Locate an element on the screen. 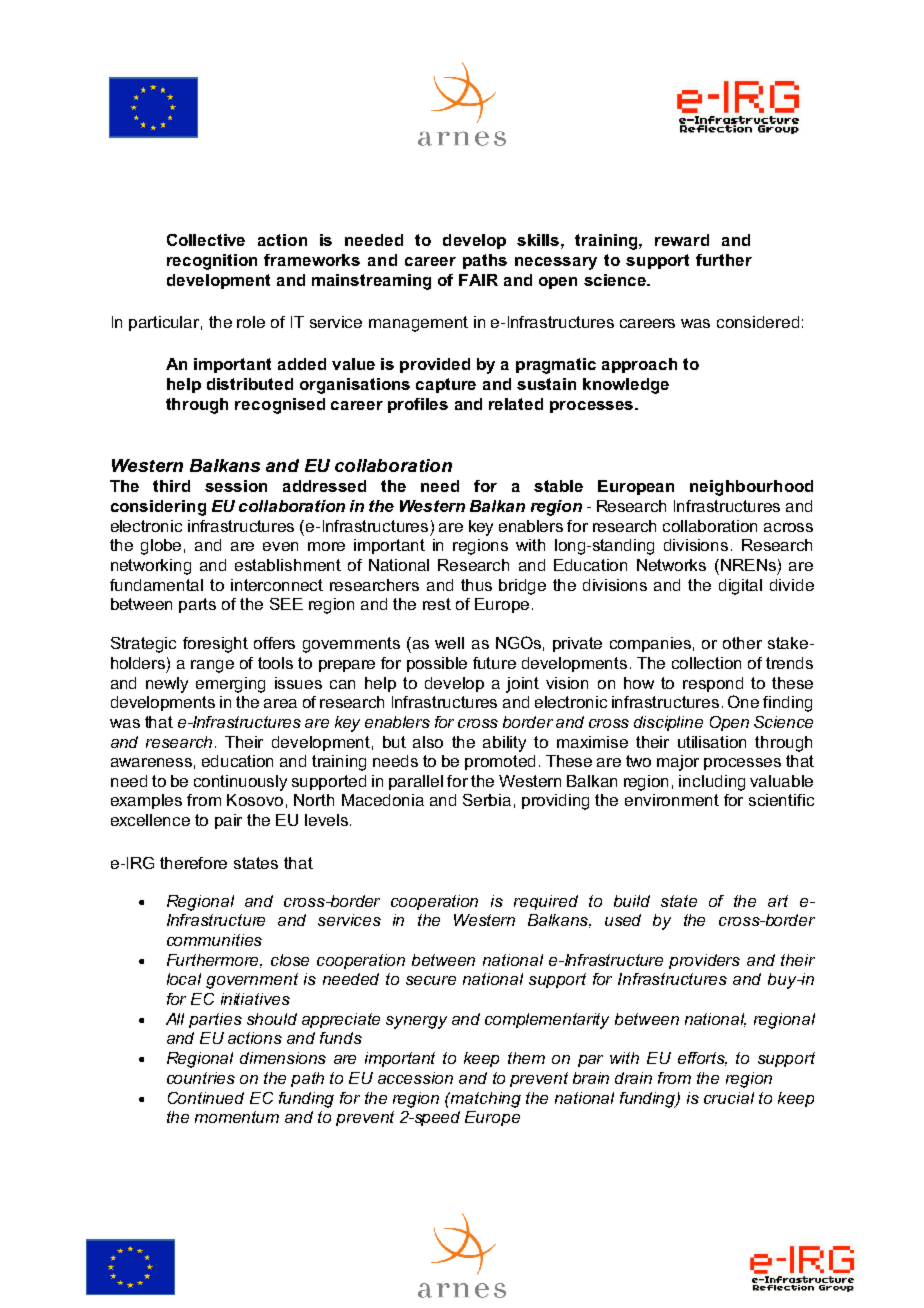 The width and height of the screenshot is (924, 1308). reward is located at coordinates (682, 240).
